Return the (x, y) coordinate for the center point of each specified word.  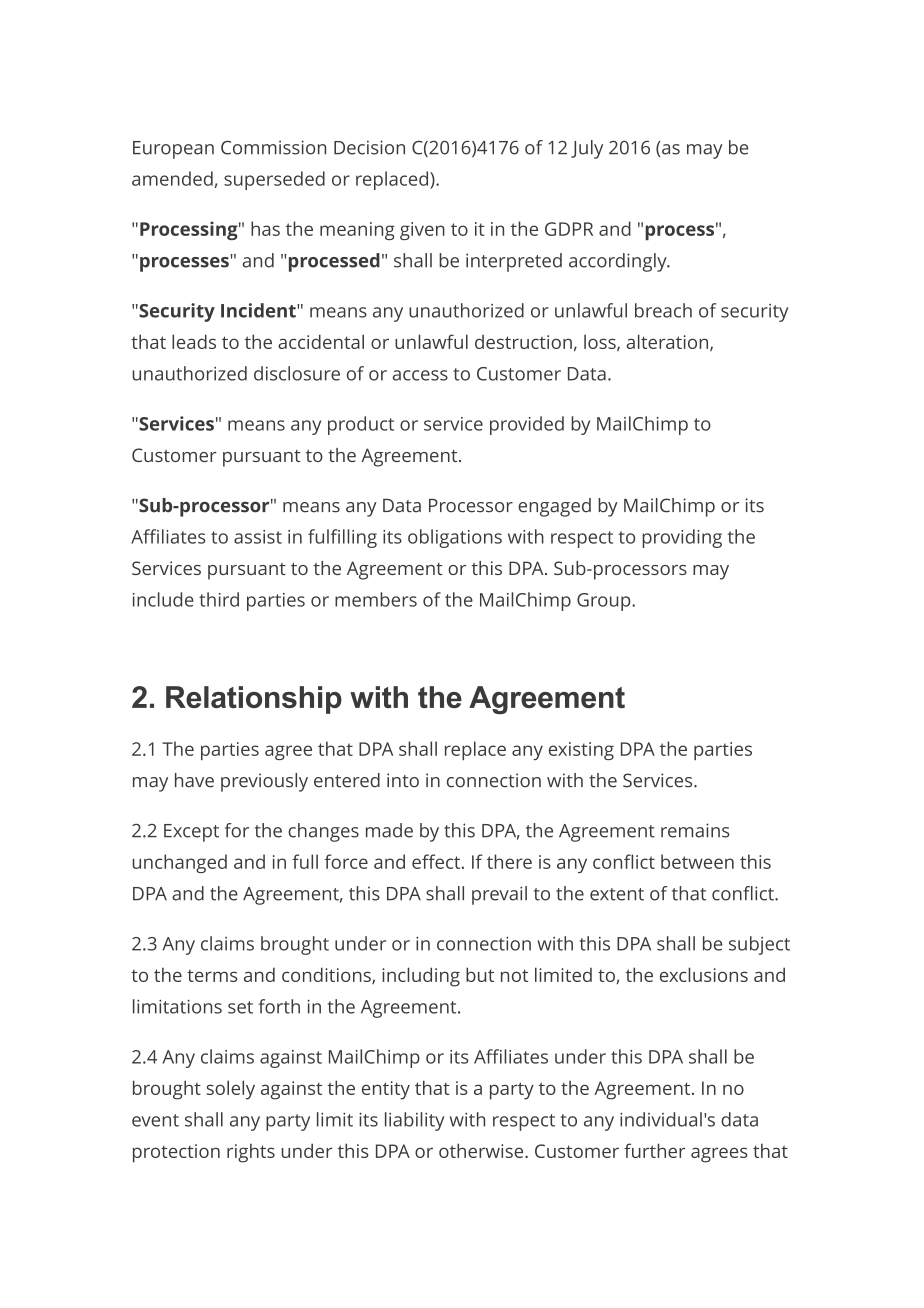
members (376, 599)
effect (436, 861)
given (422, 231)
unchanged (179, 863)
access (420, 375)
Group (605, 602)
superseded (274, 180)
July (587, 149)
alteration (669, 342)
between (697, 861)
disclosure (297, 373)
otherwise (482, 1150)
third (219, 599)
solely (230, 1090)
